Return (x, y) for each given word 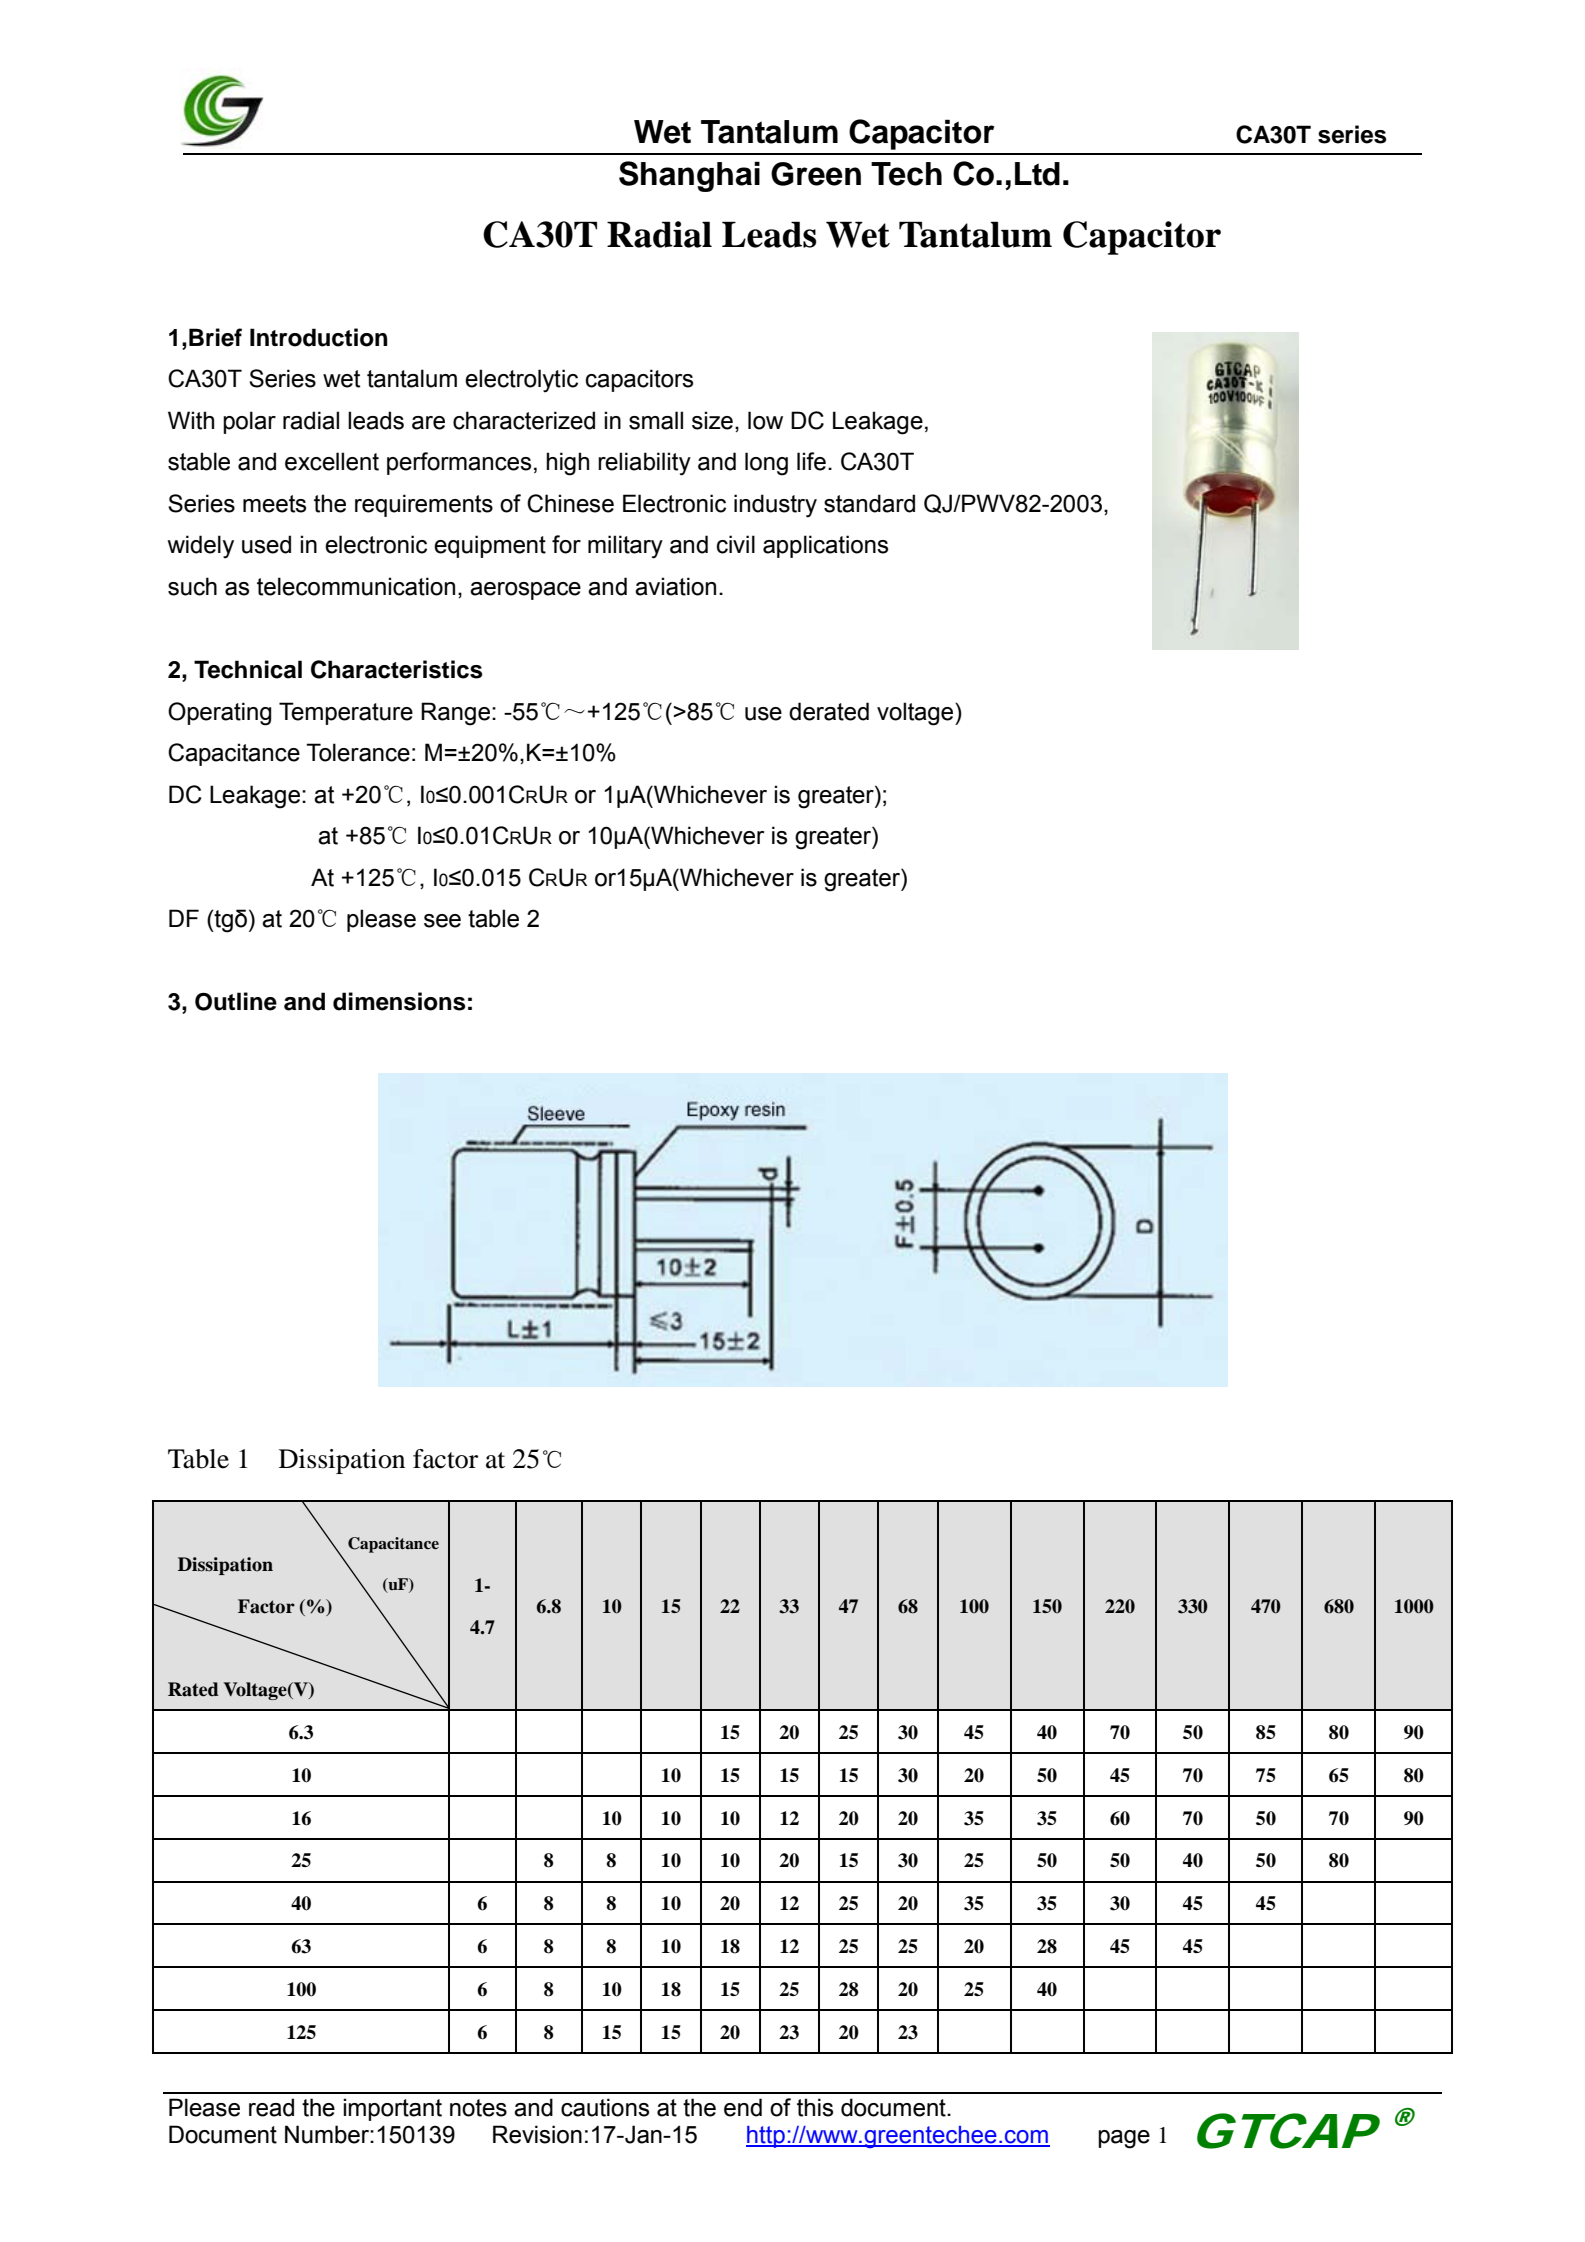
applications (825, 546)
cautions (605, 2107)
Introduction (319, 337)
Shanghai (689, 176)
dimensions (399, 1001)
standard (869, 503)
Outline (236, 1001)
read (271, 2107)
